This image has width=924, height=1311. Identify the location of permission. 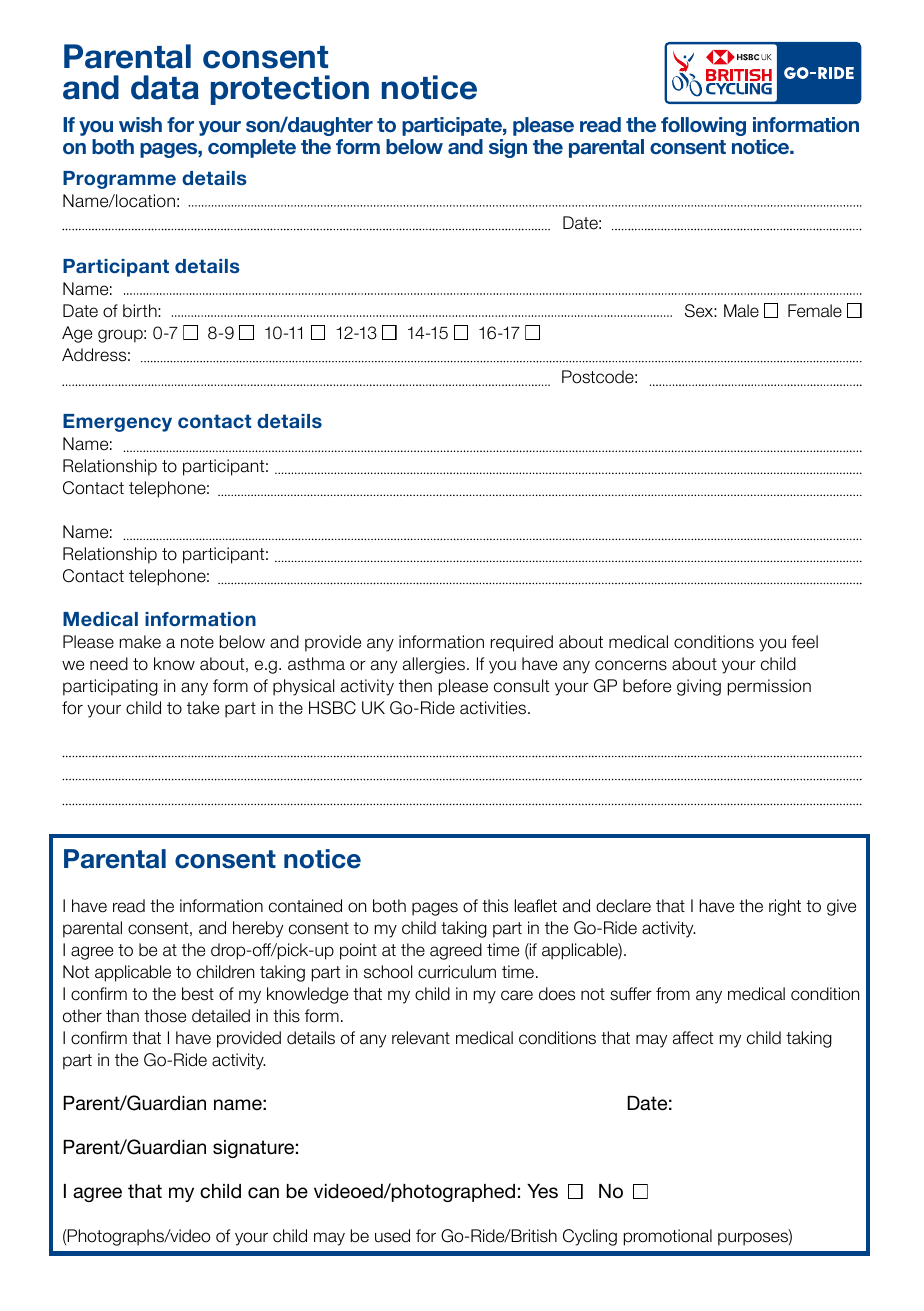
(769, 687).
